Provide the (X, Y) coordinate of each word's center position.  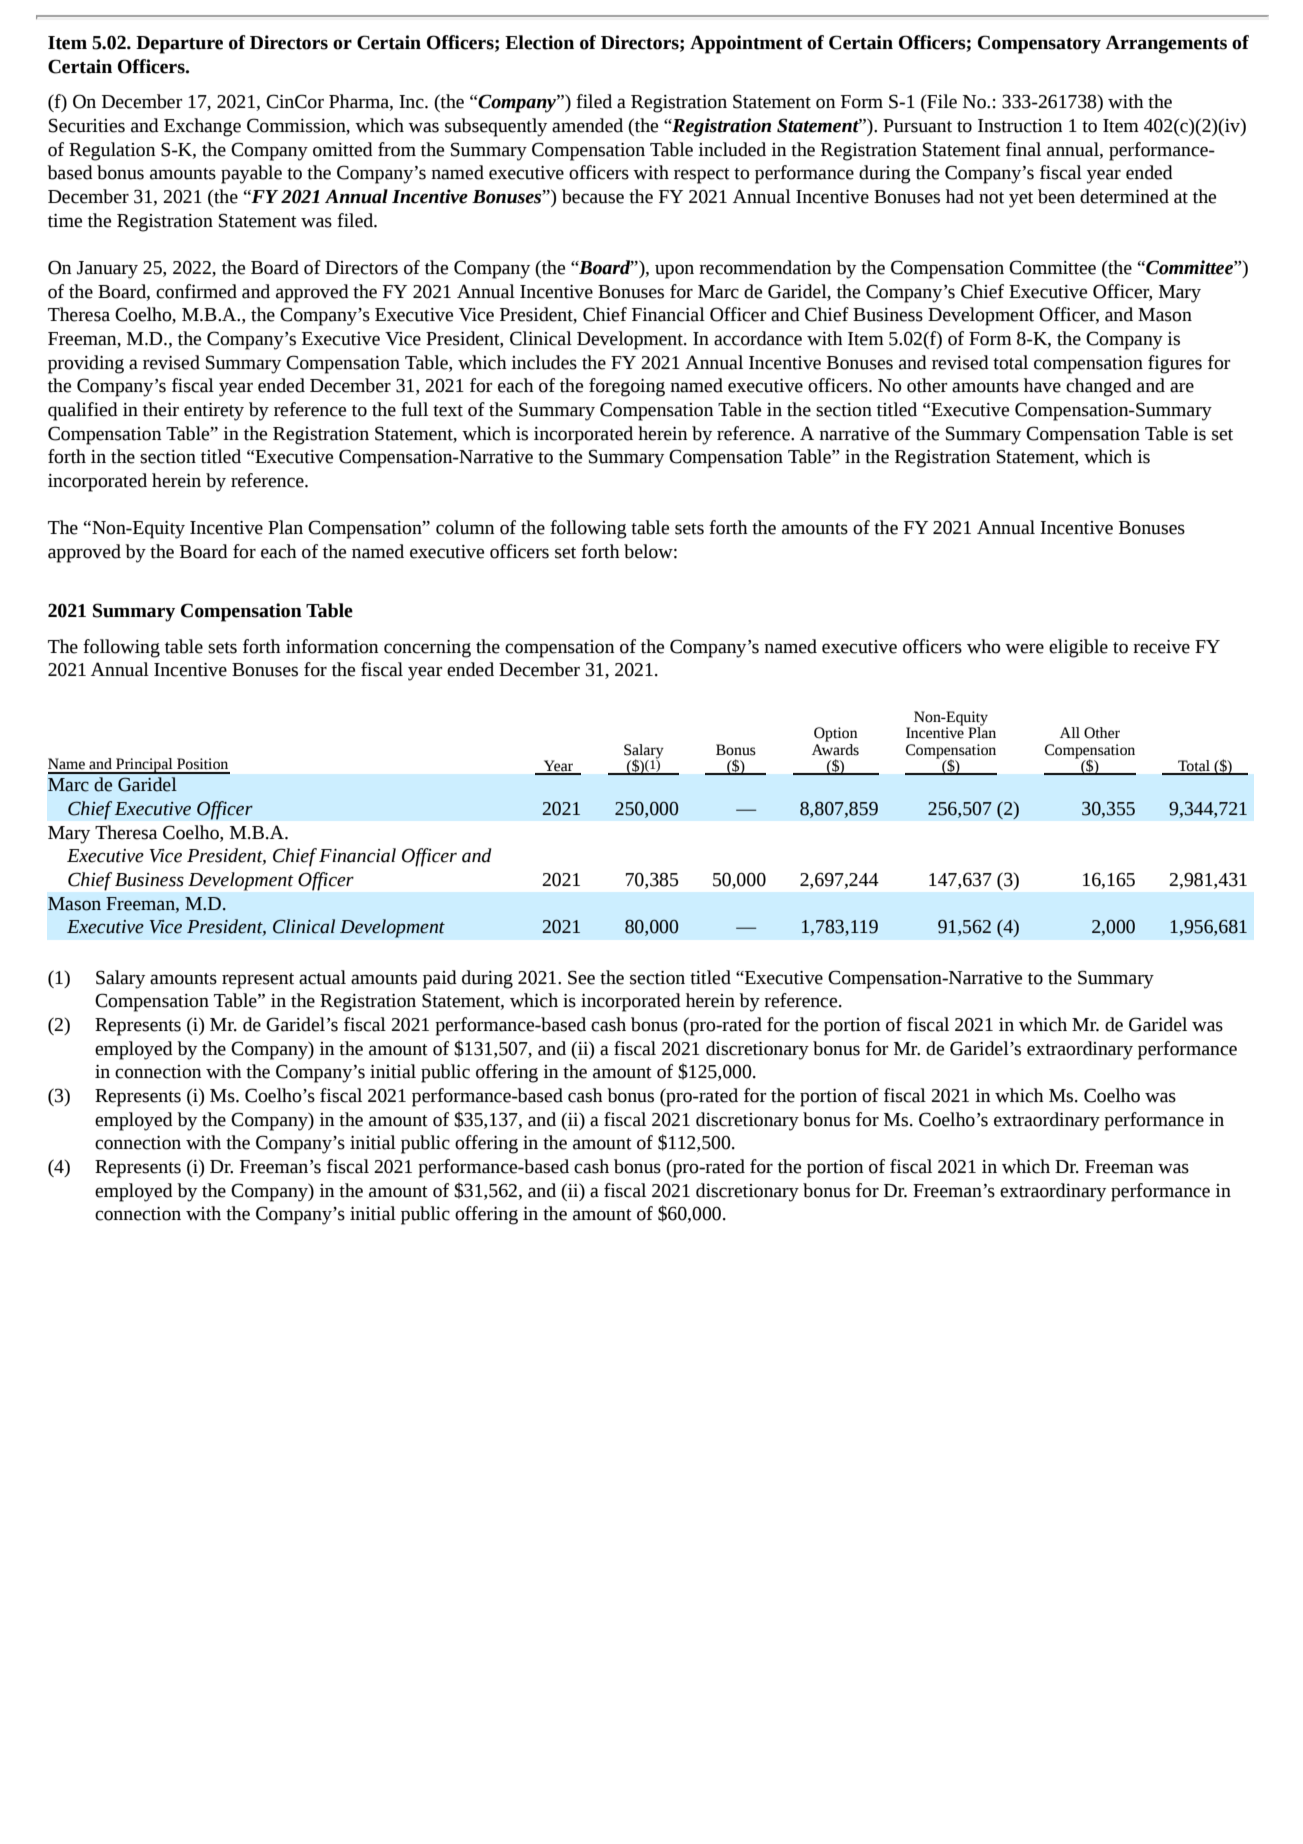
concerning (427, 649)
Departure (179, 45)
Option (836, 734)
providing (86, 364)
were (1024, 648)
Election (539, 42)
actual (322, 977)
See (581, 977)
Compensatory (1039, 44)
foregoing (627, 387)
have (1042, 385)
